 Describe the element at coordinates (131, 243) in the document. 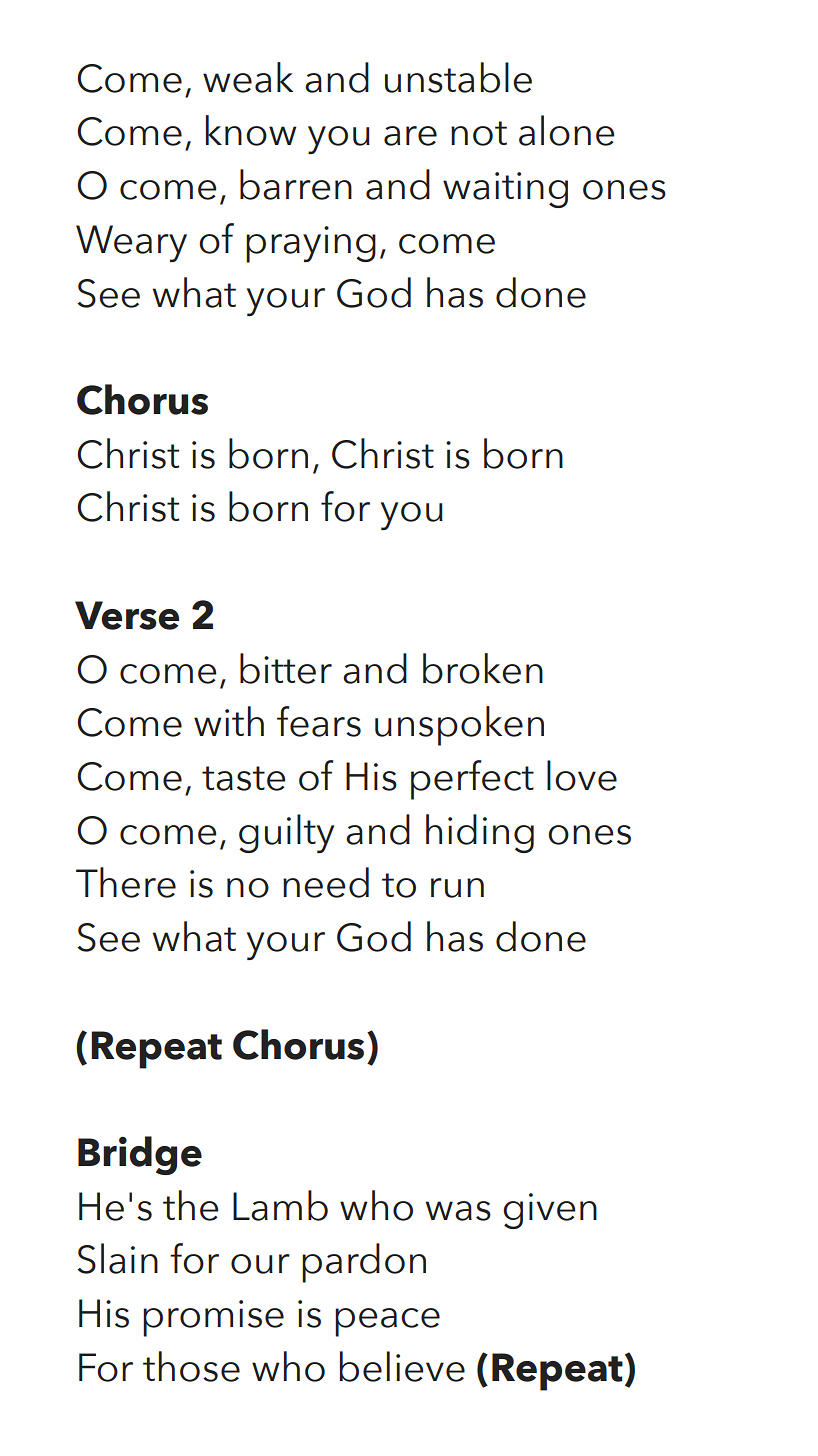

I see `Weary` at that location.
